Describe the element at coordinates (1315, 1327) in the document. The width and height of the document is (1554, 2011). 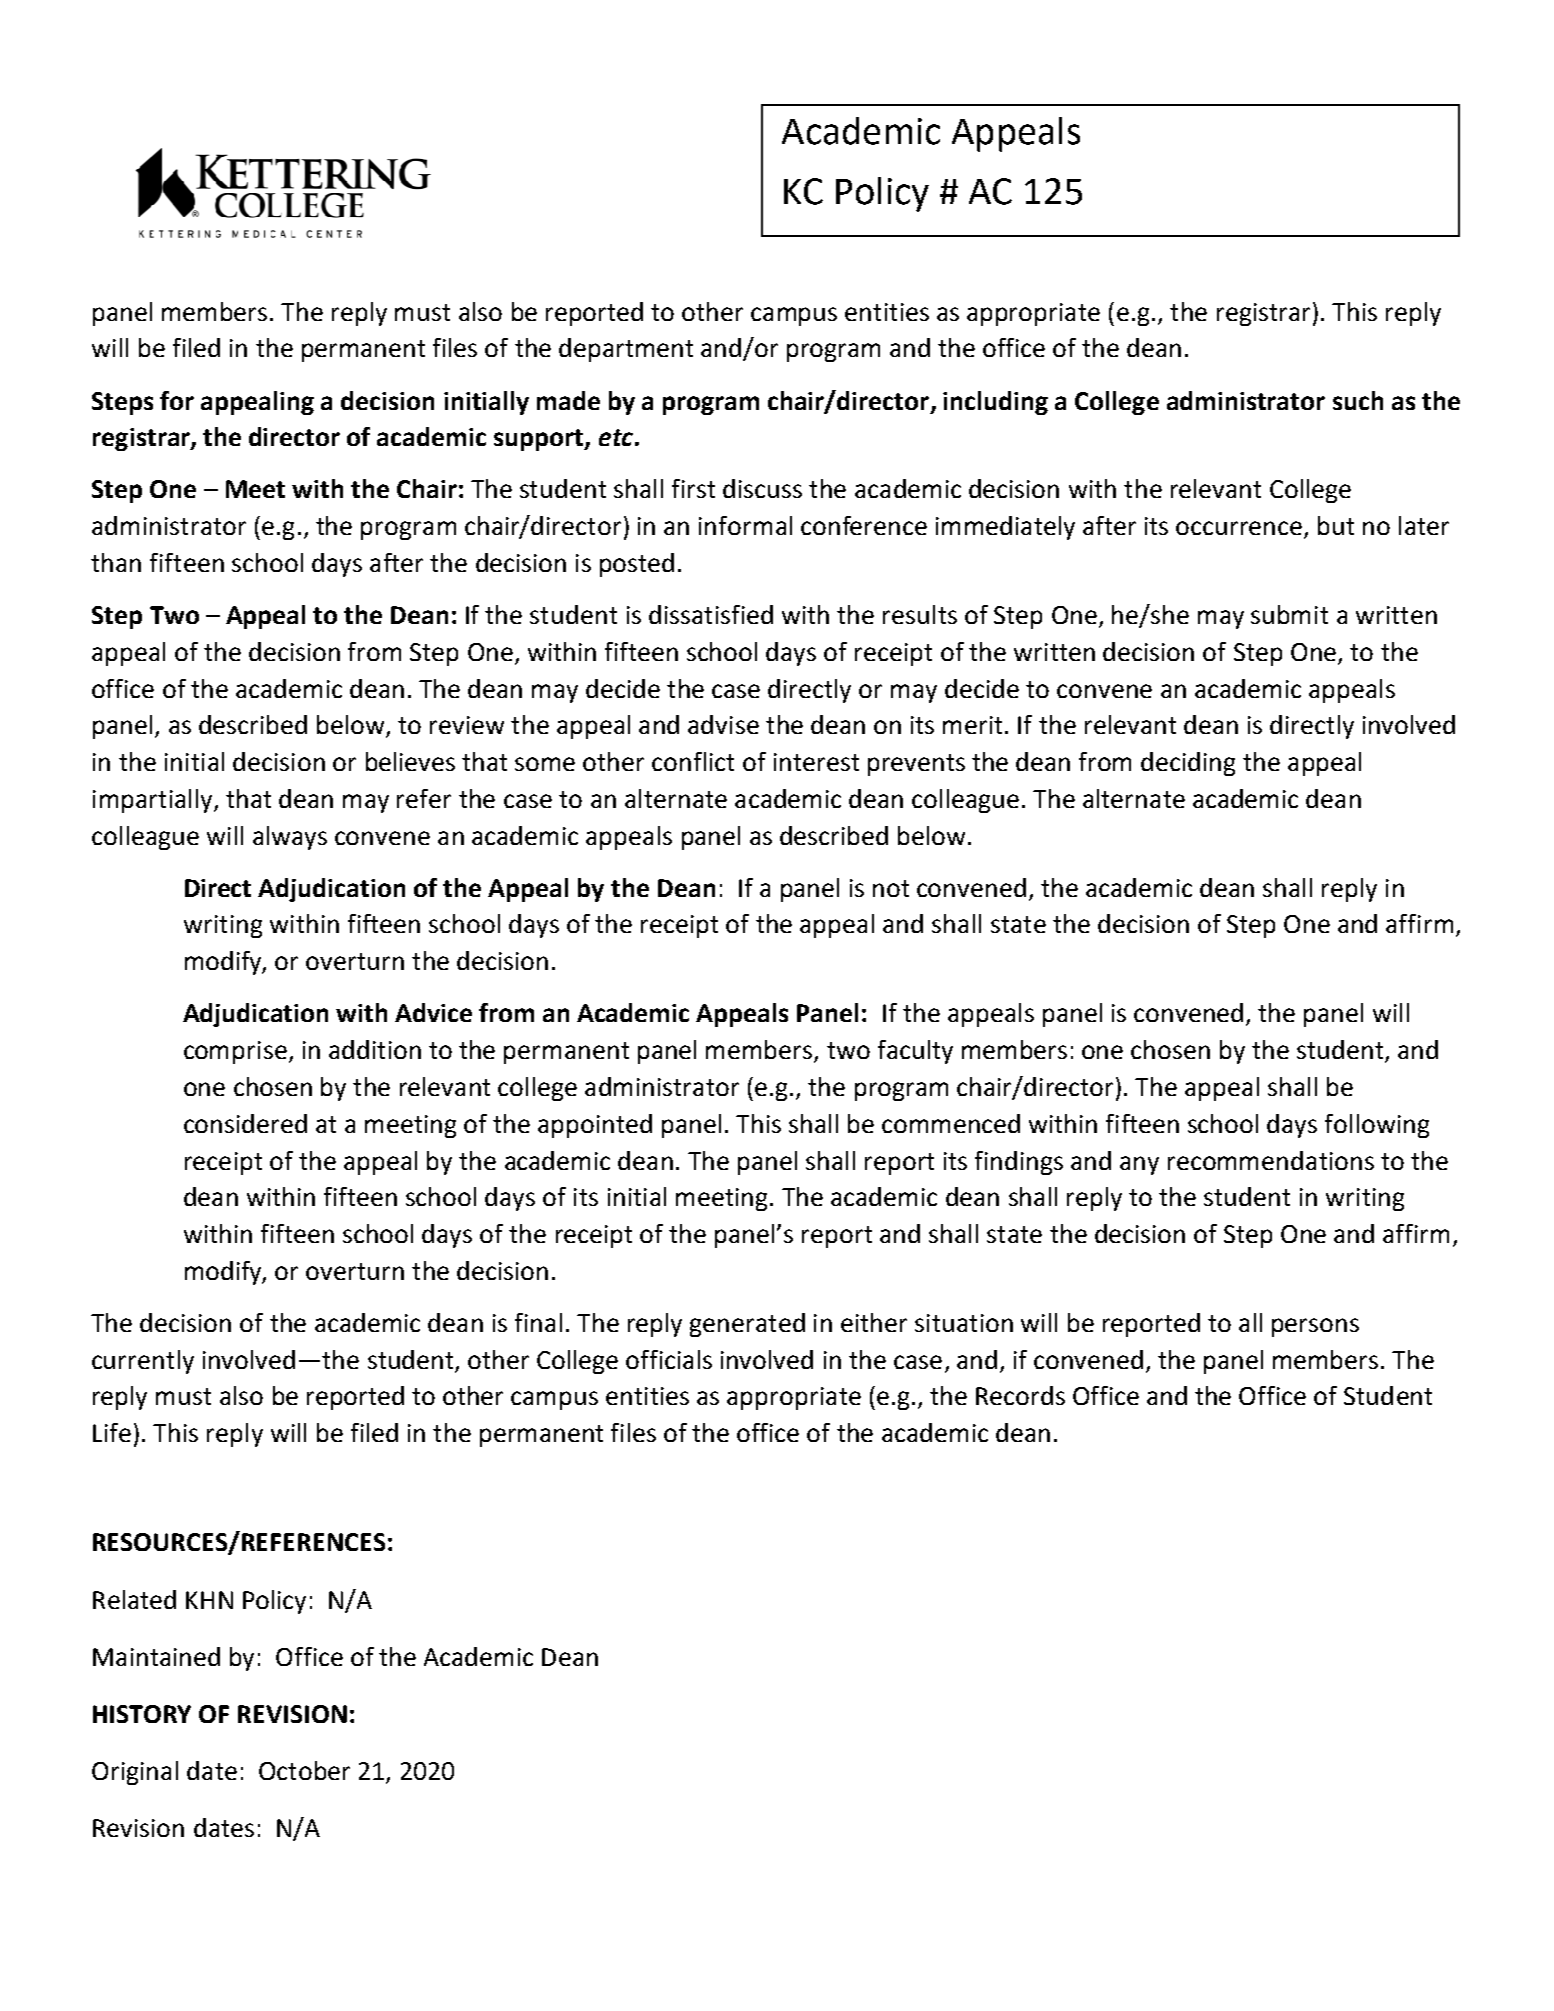
I see `persons` at that location.
